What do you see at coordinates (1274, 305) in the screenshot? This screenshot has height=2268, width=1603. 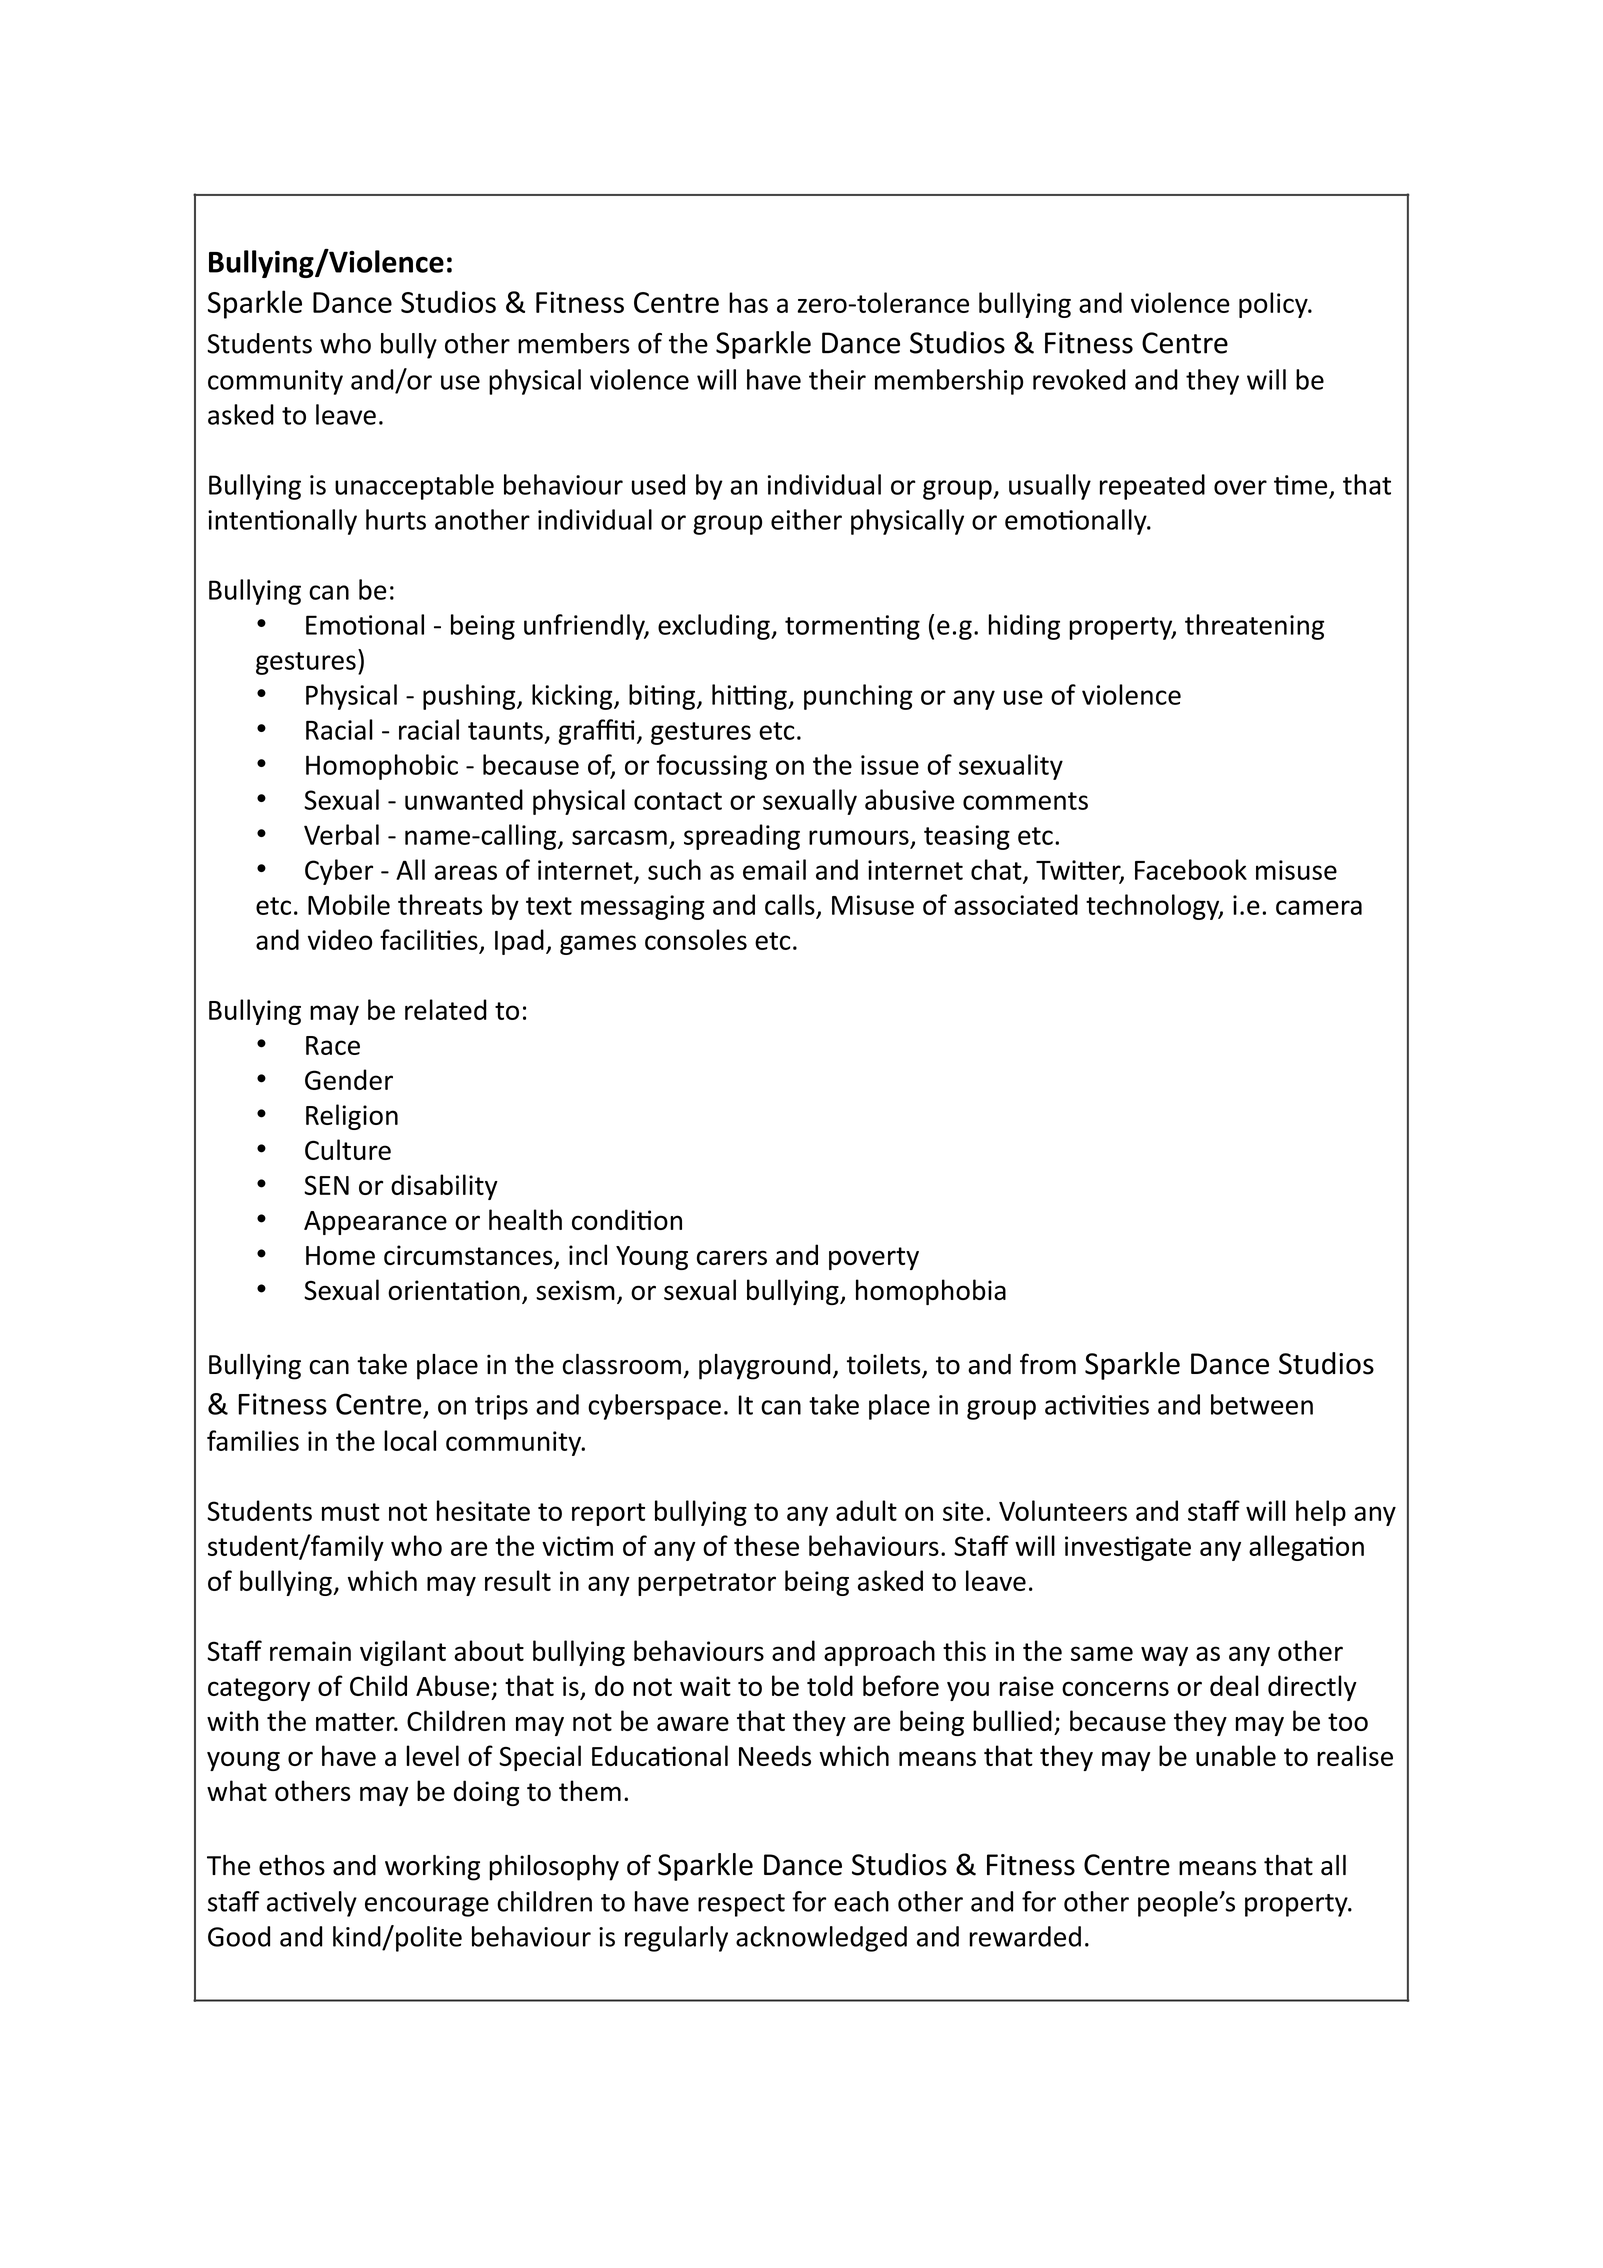 I see `policy` at bounding box center [1274, 305].
